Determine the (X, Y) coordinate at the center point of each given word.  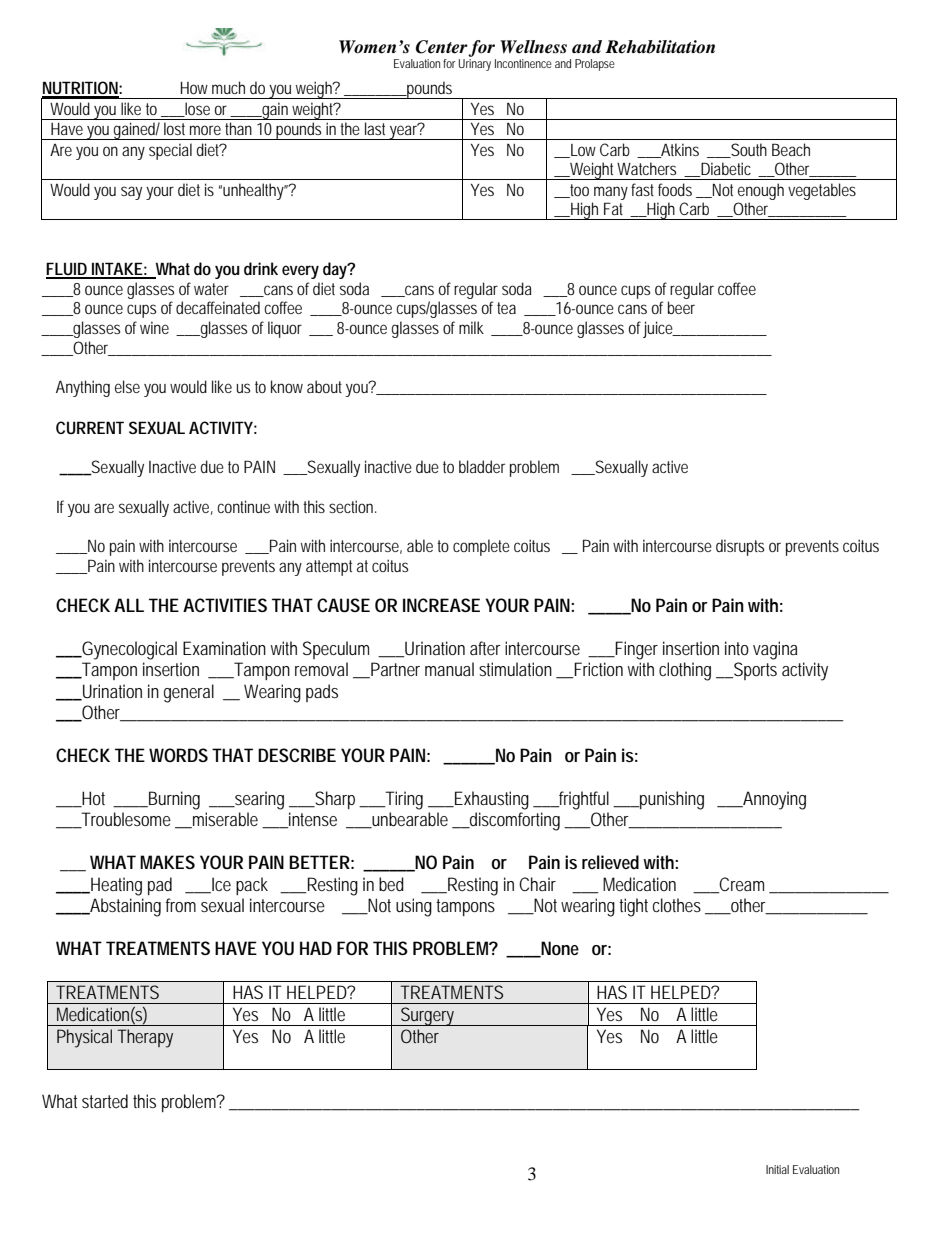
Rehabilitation (660, 47)
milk (471, 327)
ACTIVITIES (225, 605)
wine (154, 327)
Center (442, 47)
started (105, 1101)
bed (391, 884)
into (737, 648)
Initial (777, 1169)
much (228, 87)
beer (681, 307)
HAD (316, 948)
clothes (677, 905)
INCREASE (441, 605)
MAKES (167, 862)
